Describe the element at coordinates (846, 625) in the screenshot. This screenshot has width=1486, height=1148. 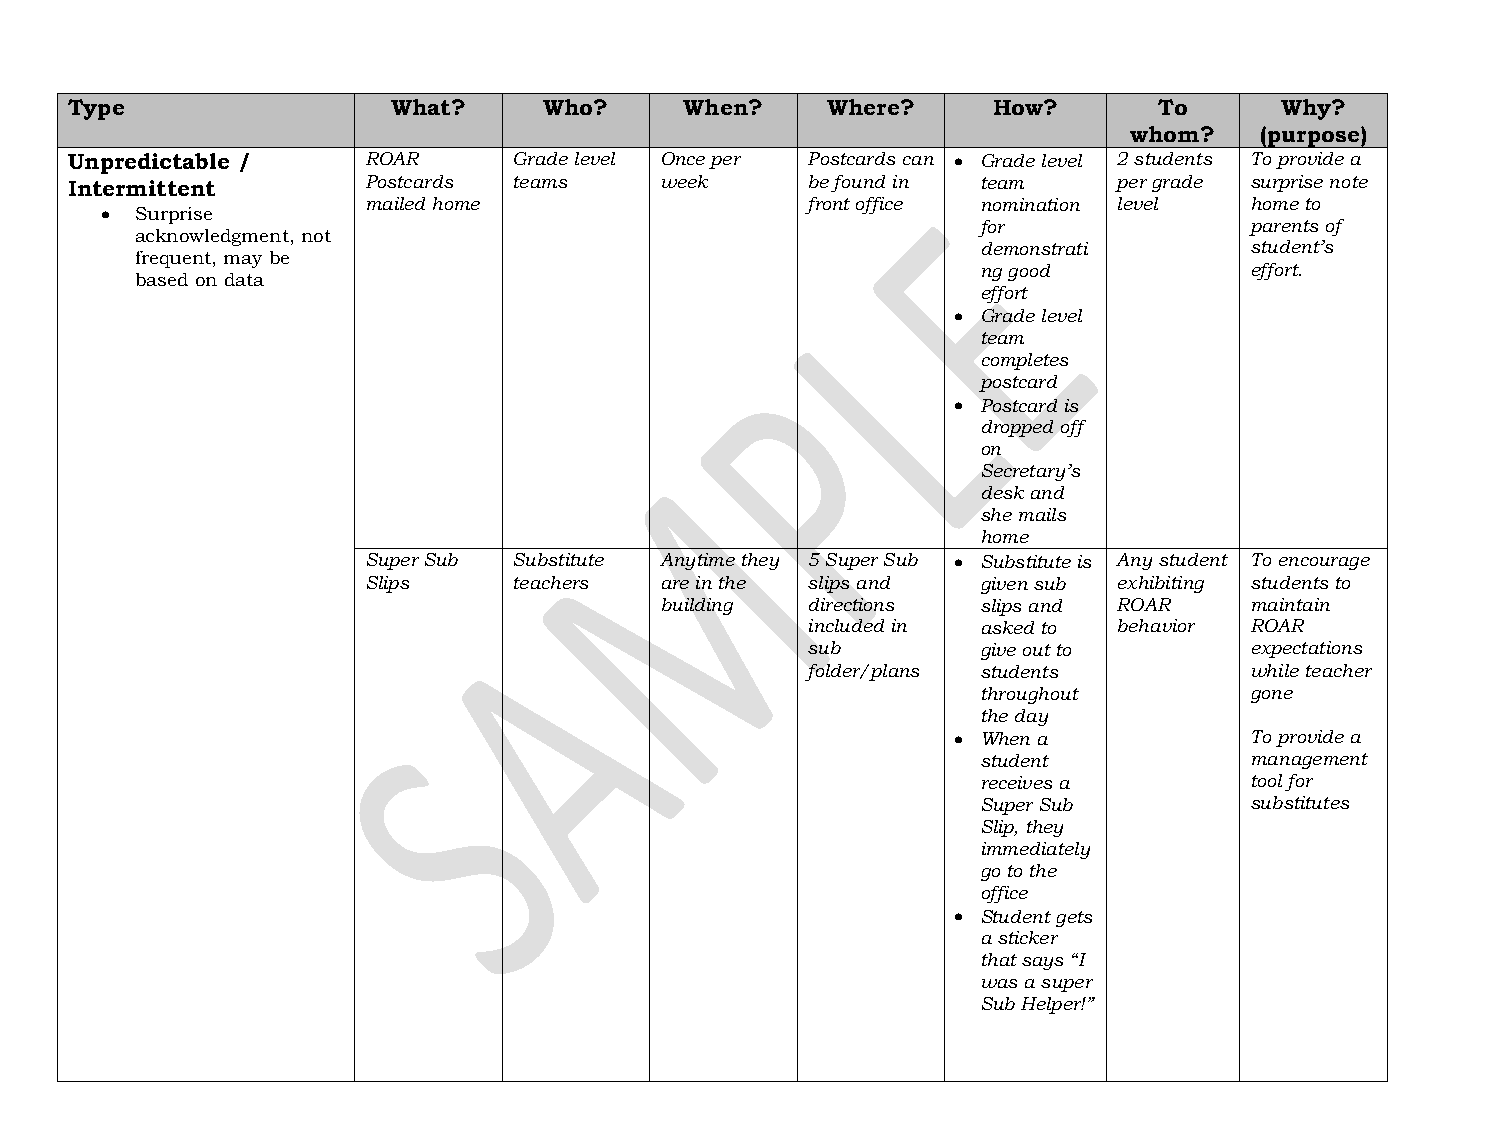
I see `included` at that location.
